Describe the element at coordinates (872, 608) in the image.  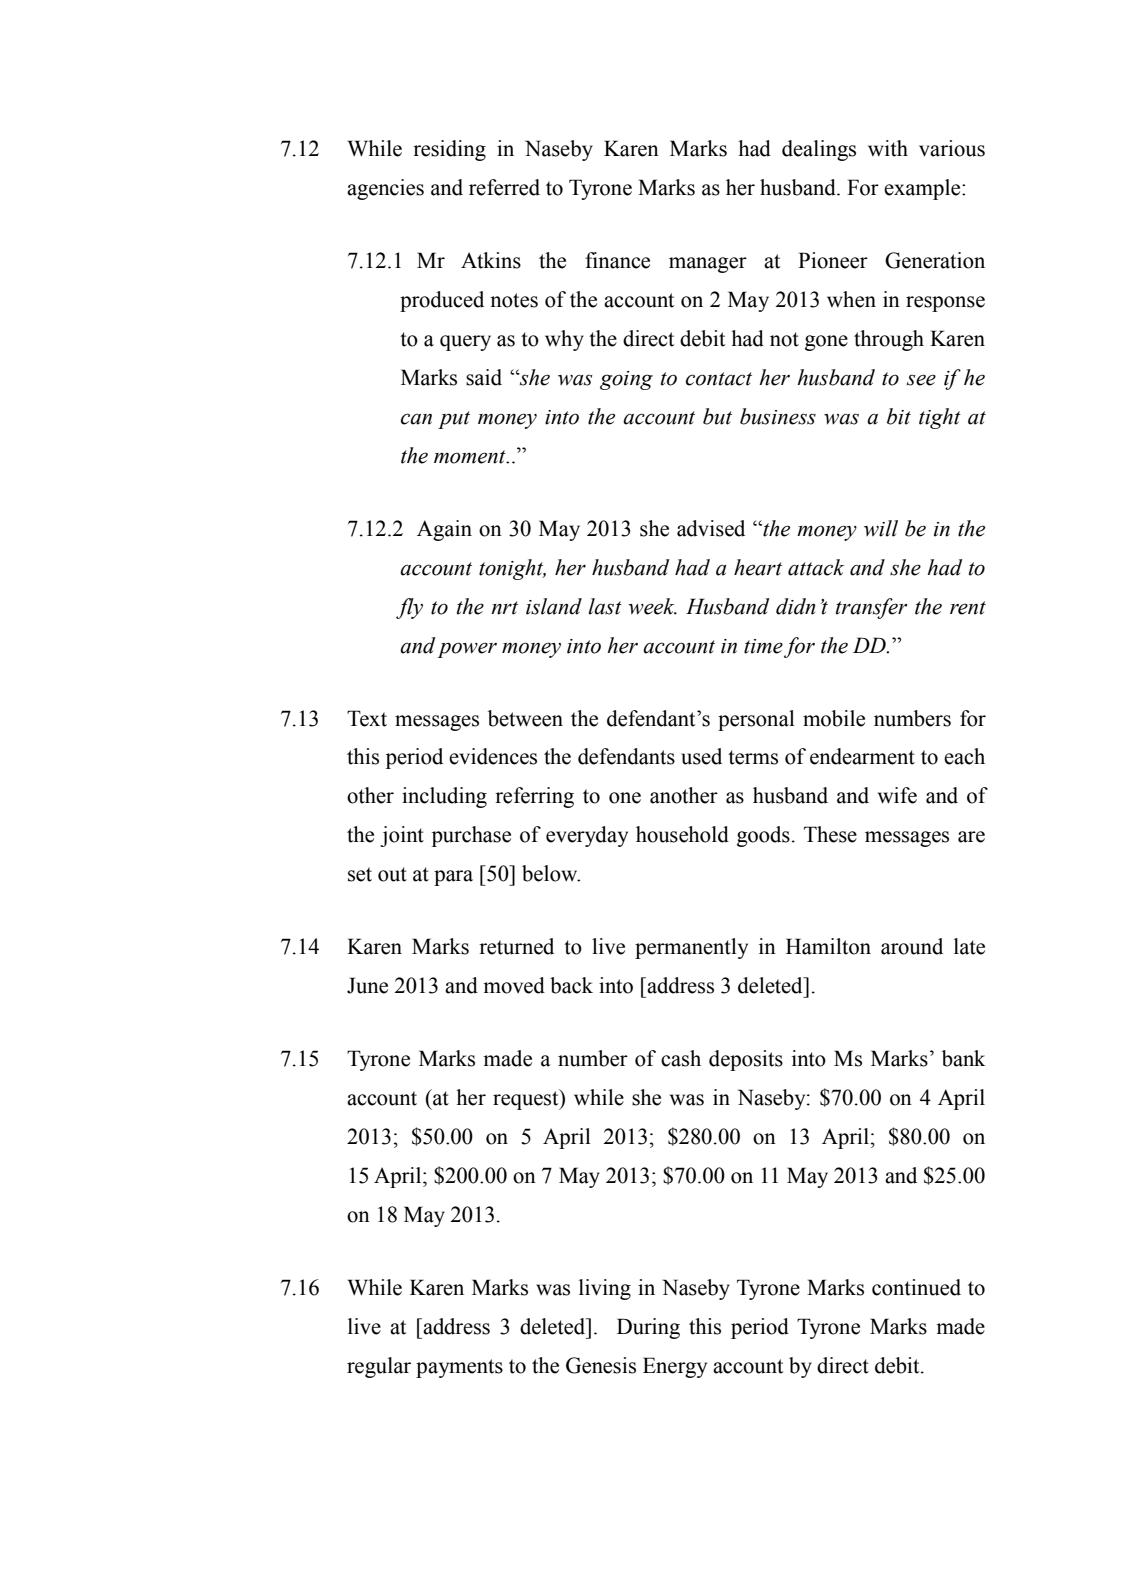
I see `transfer` at that location.
